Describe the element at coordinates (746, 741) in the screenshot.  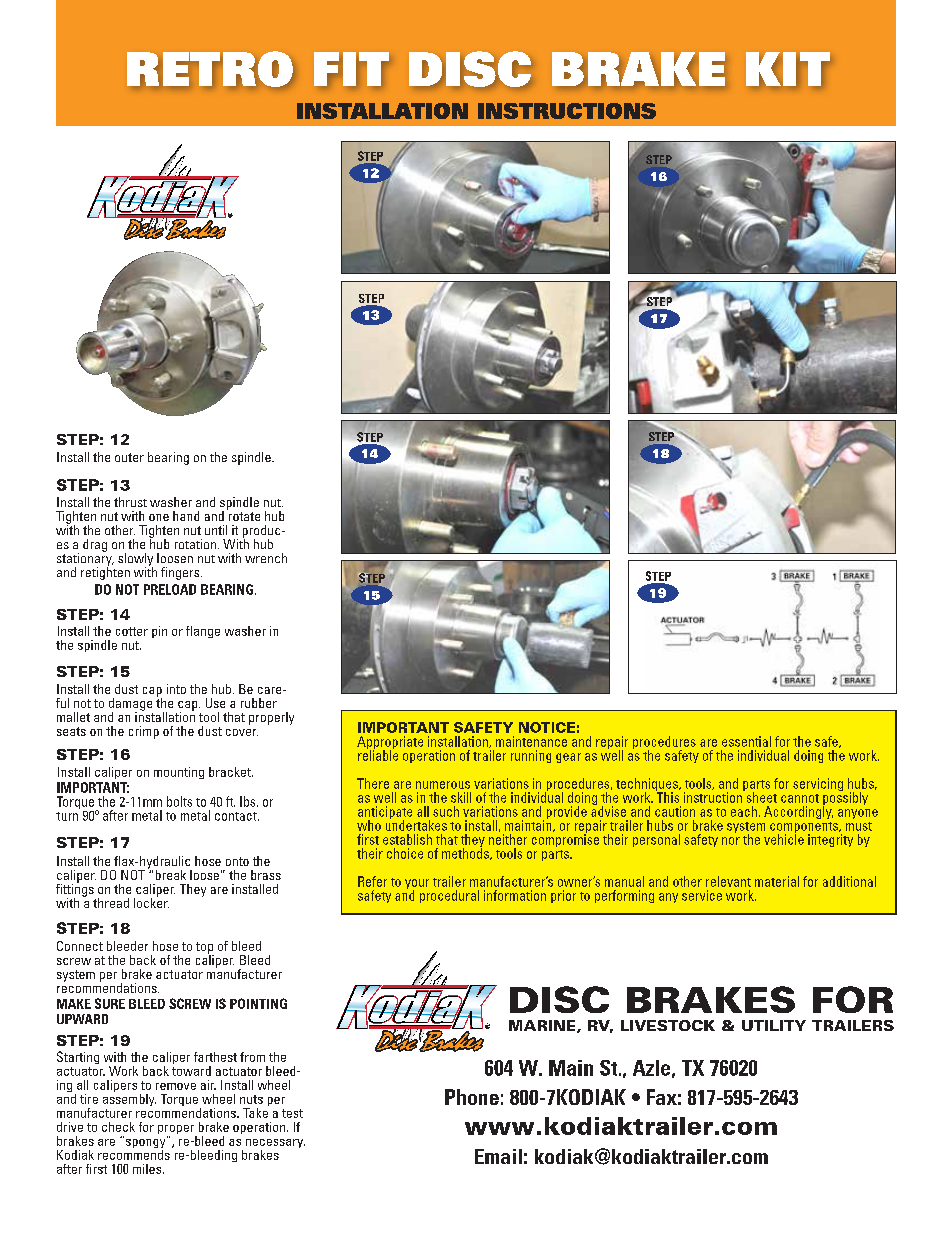
I see `essential` at that location.
